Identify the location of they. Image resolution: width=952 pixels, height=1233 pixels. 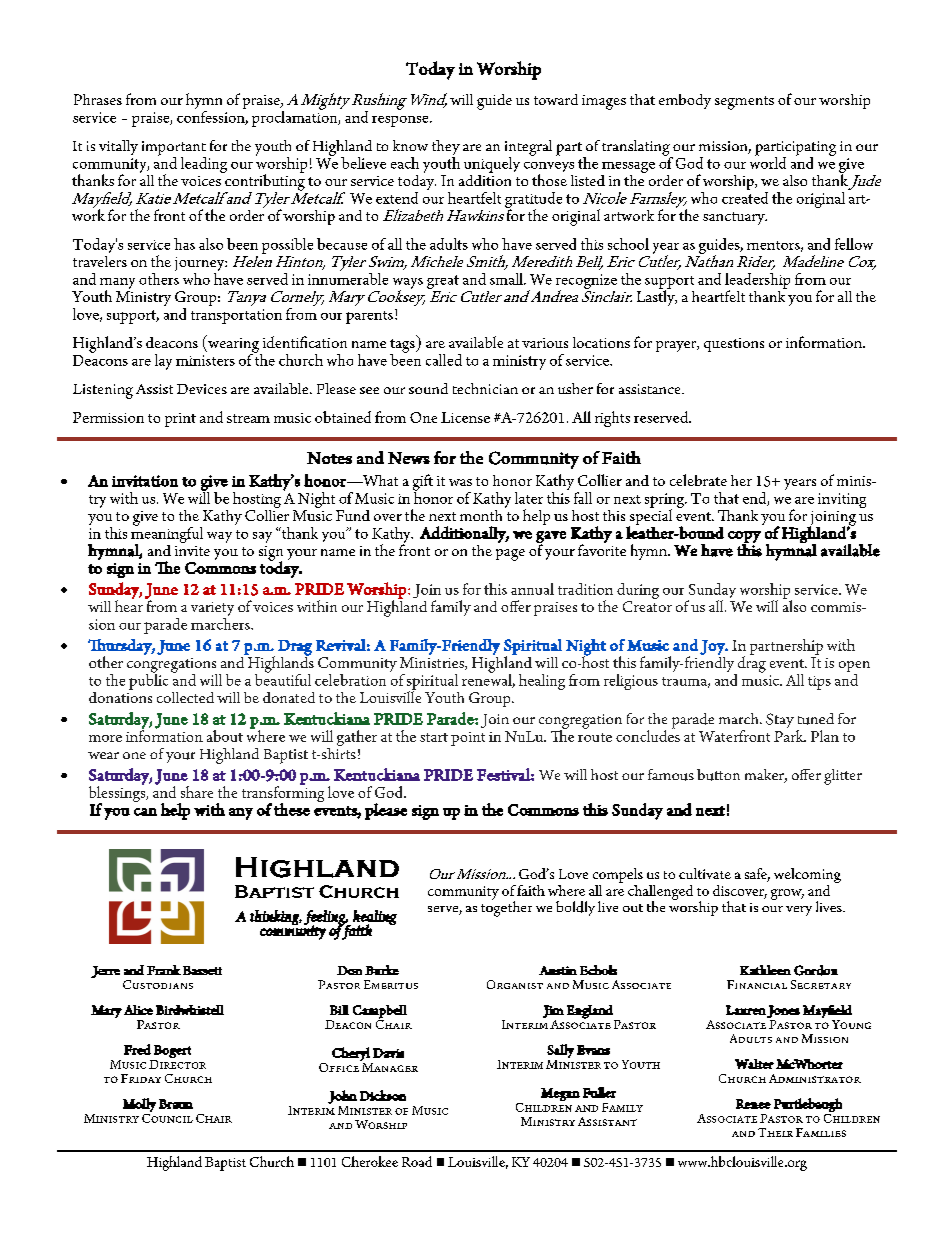
(446, 149).
